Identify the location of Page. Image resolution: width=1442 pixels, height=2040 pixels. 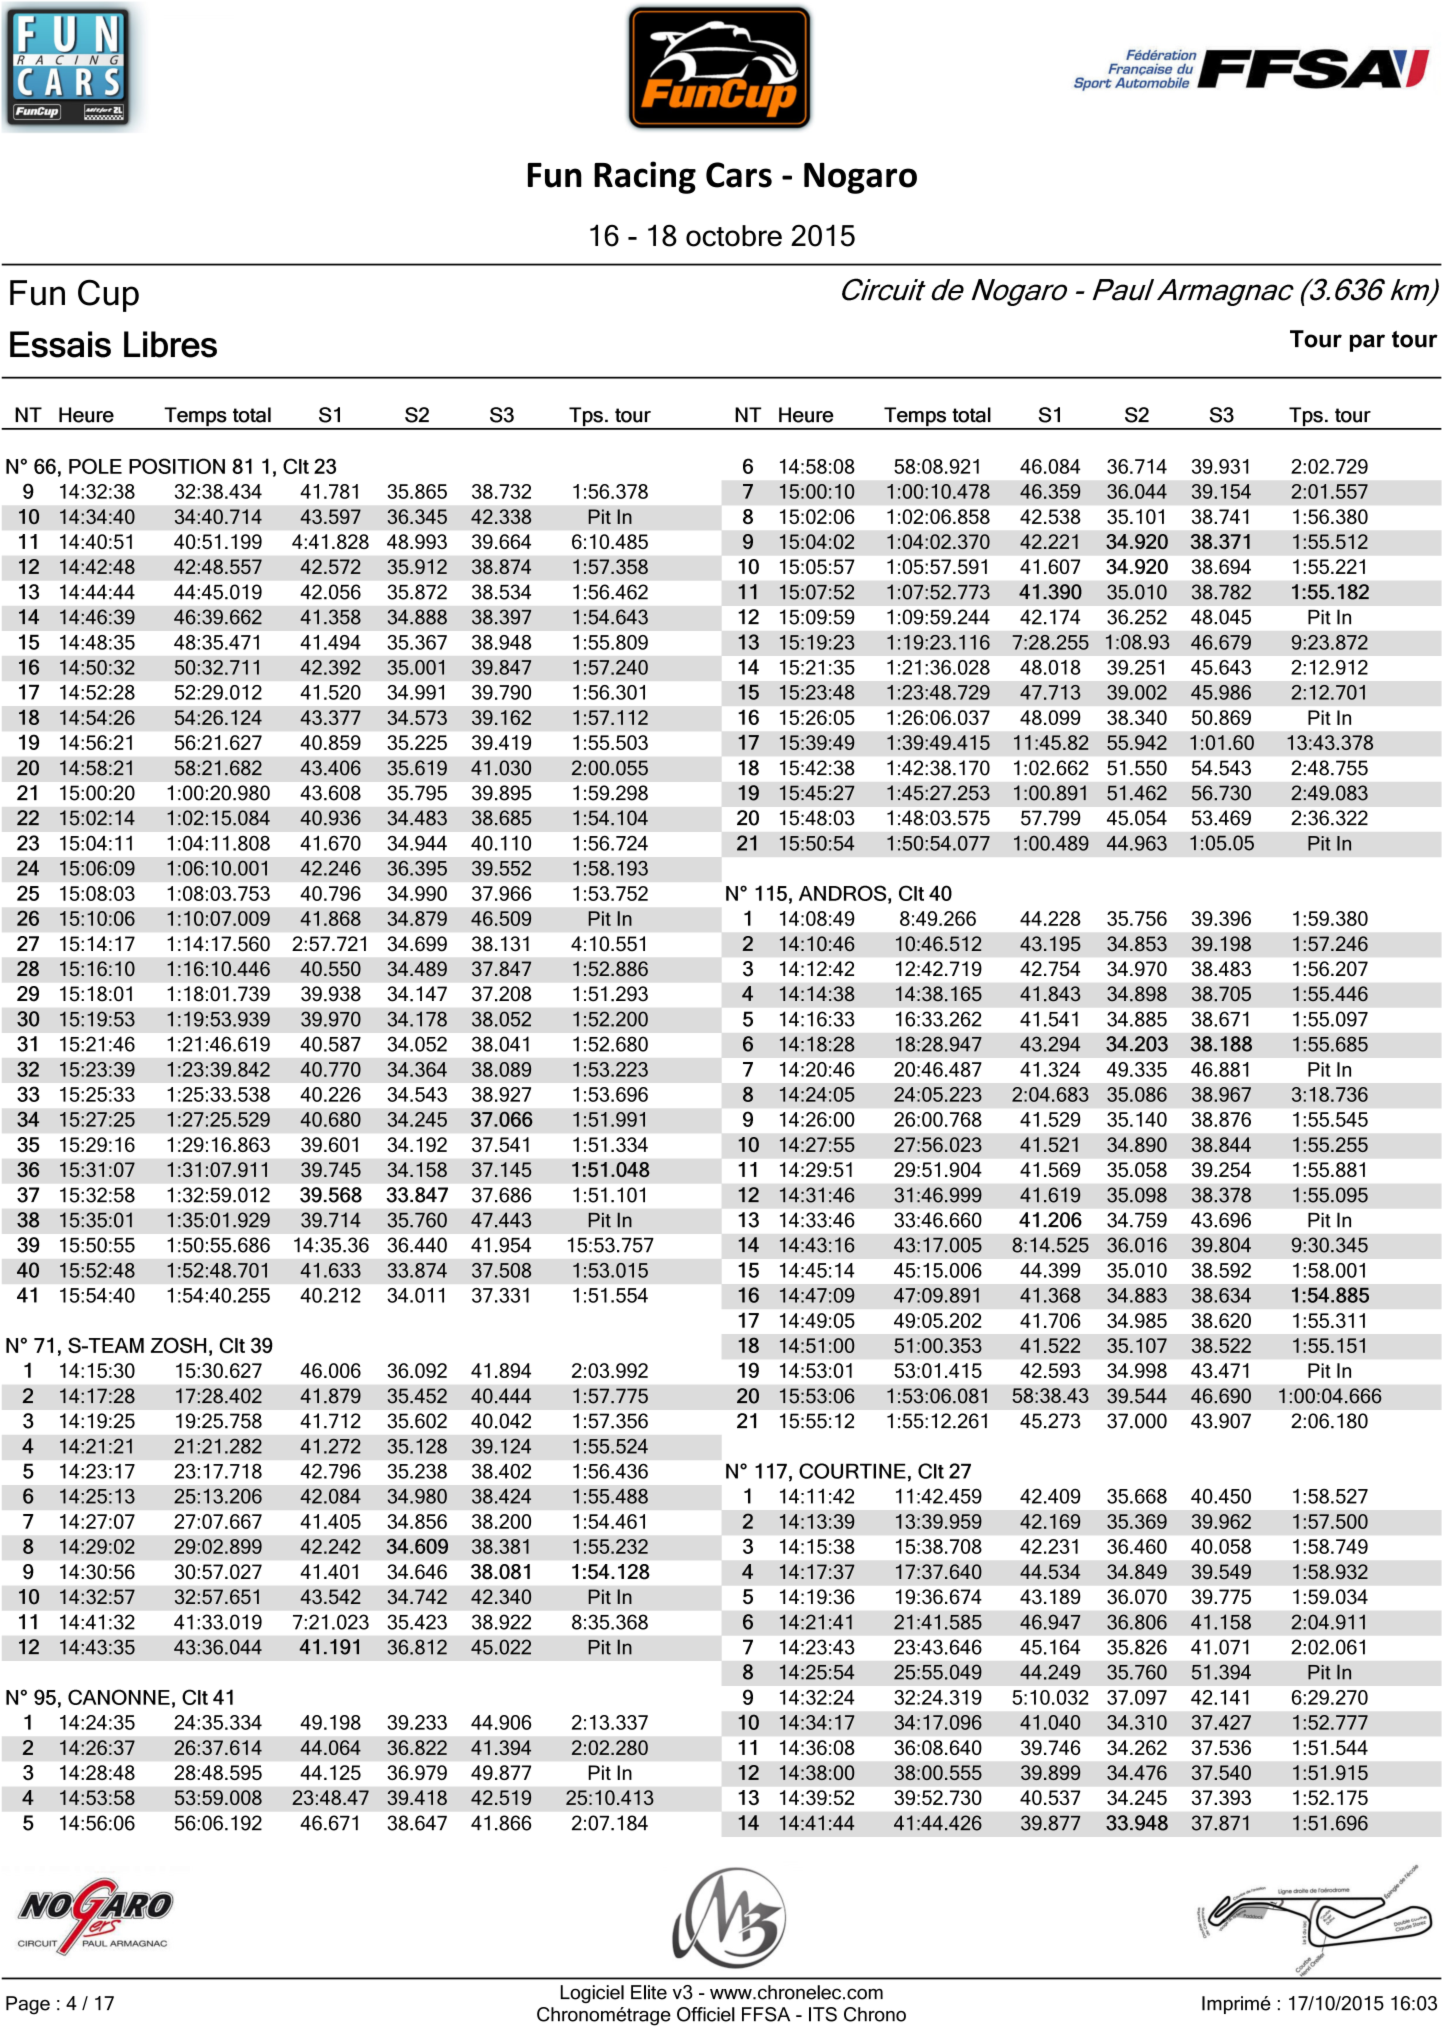
(28, 2005).
